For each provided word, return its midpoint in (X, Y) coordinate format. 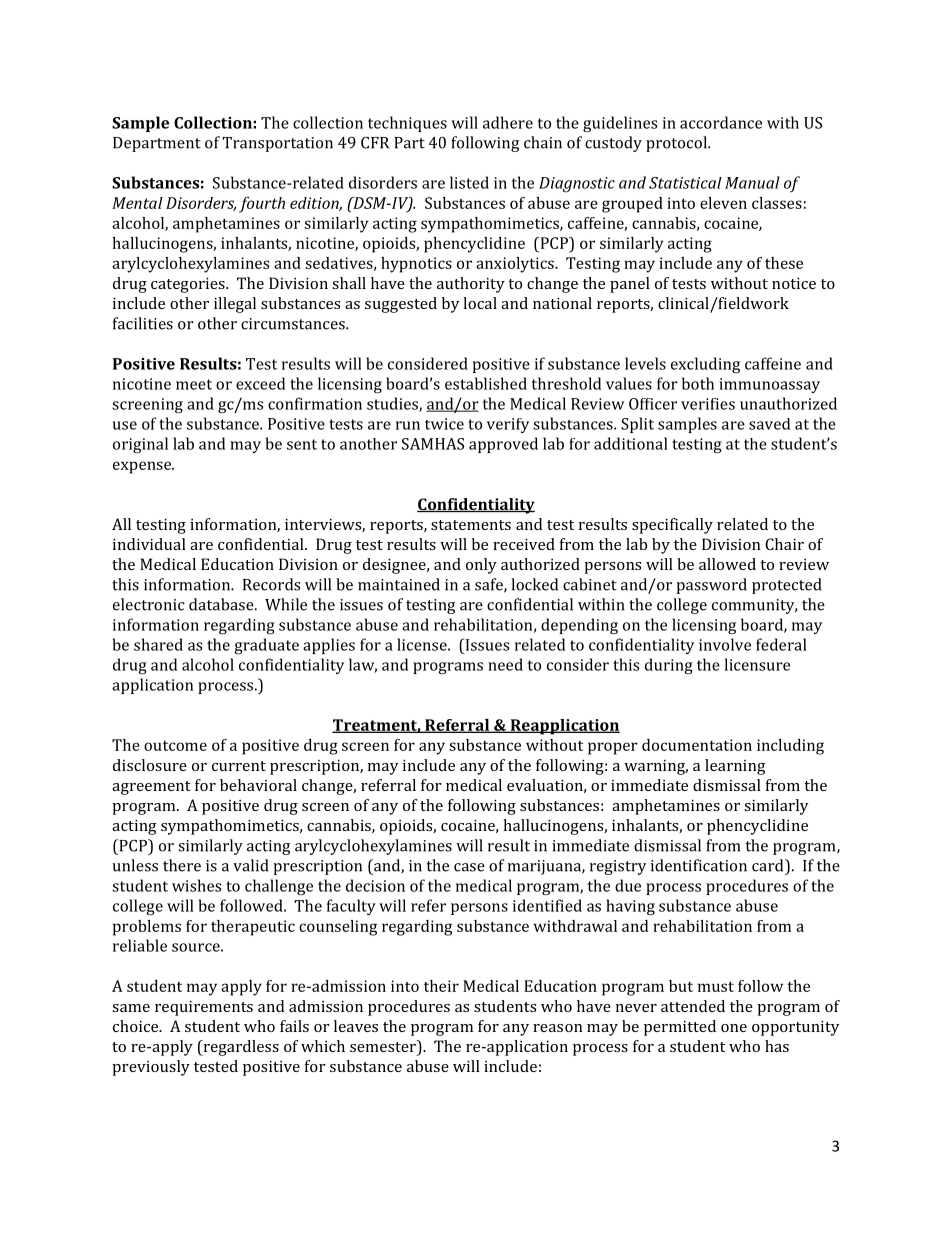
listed (469, 182)
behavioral (258, 785)
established (486, 383)
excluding (705, 365)
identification (699, 865)
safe (490, 585)
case (469, 867)
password (711, 586)
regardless (240, 1048)
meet (194, 384)
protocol (677, 144)
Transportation (277, 144)
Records (271, 584)
